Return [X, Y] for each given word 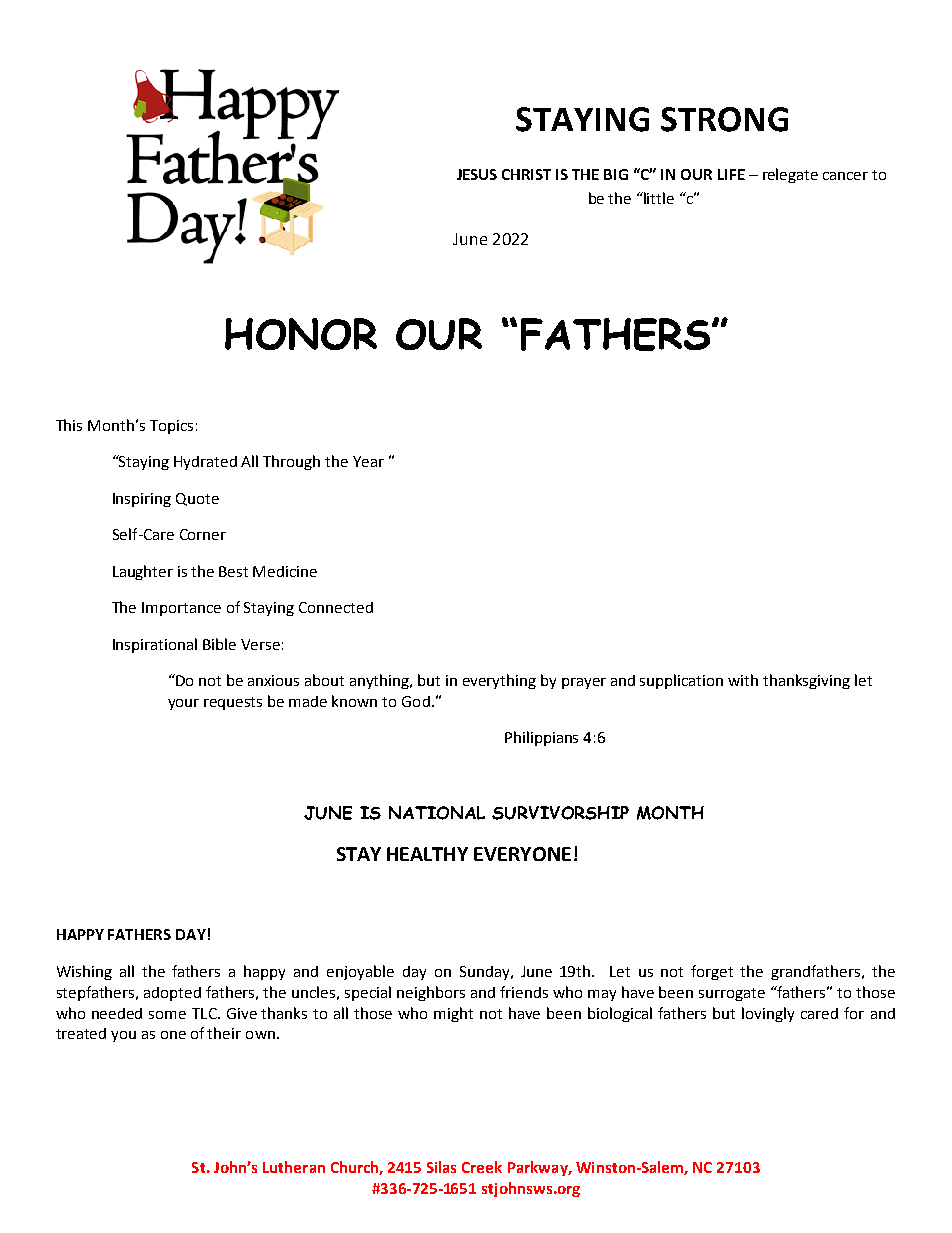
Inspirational [155, 645]
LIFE [731, 174]
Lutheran [294, 1167]
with [743, 680]
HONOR [301, 334]
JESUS [477, 174]
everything [499, 681]
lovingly [768, 1014]
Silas [441, 1167]
